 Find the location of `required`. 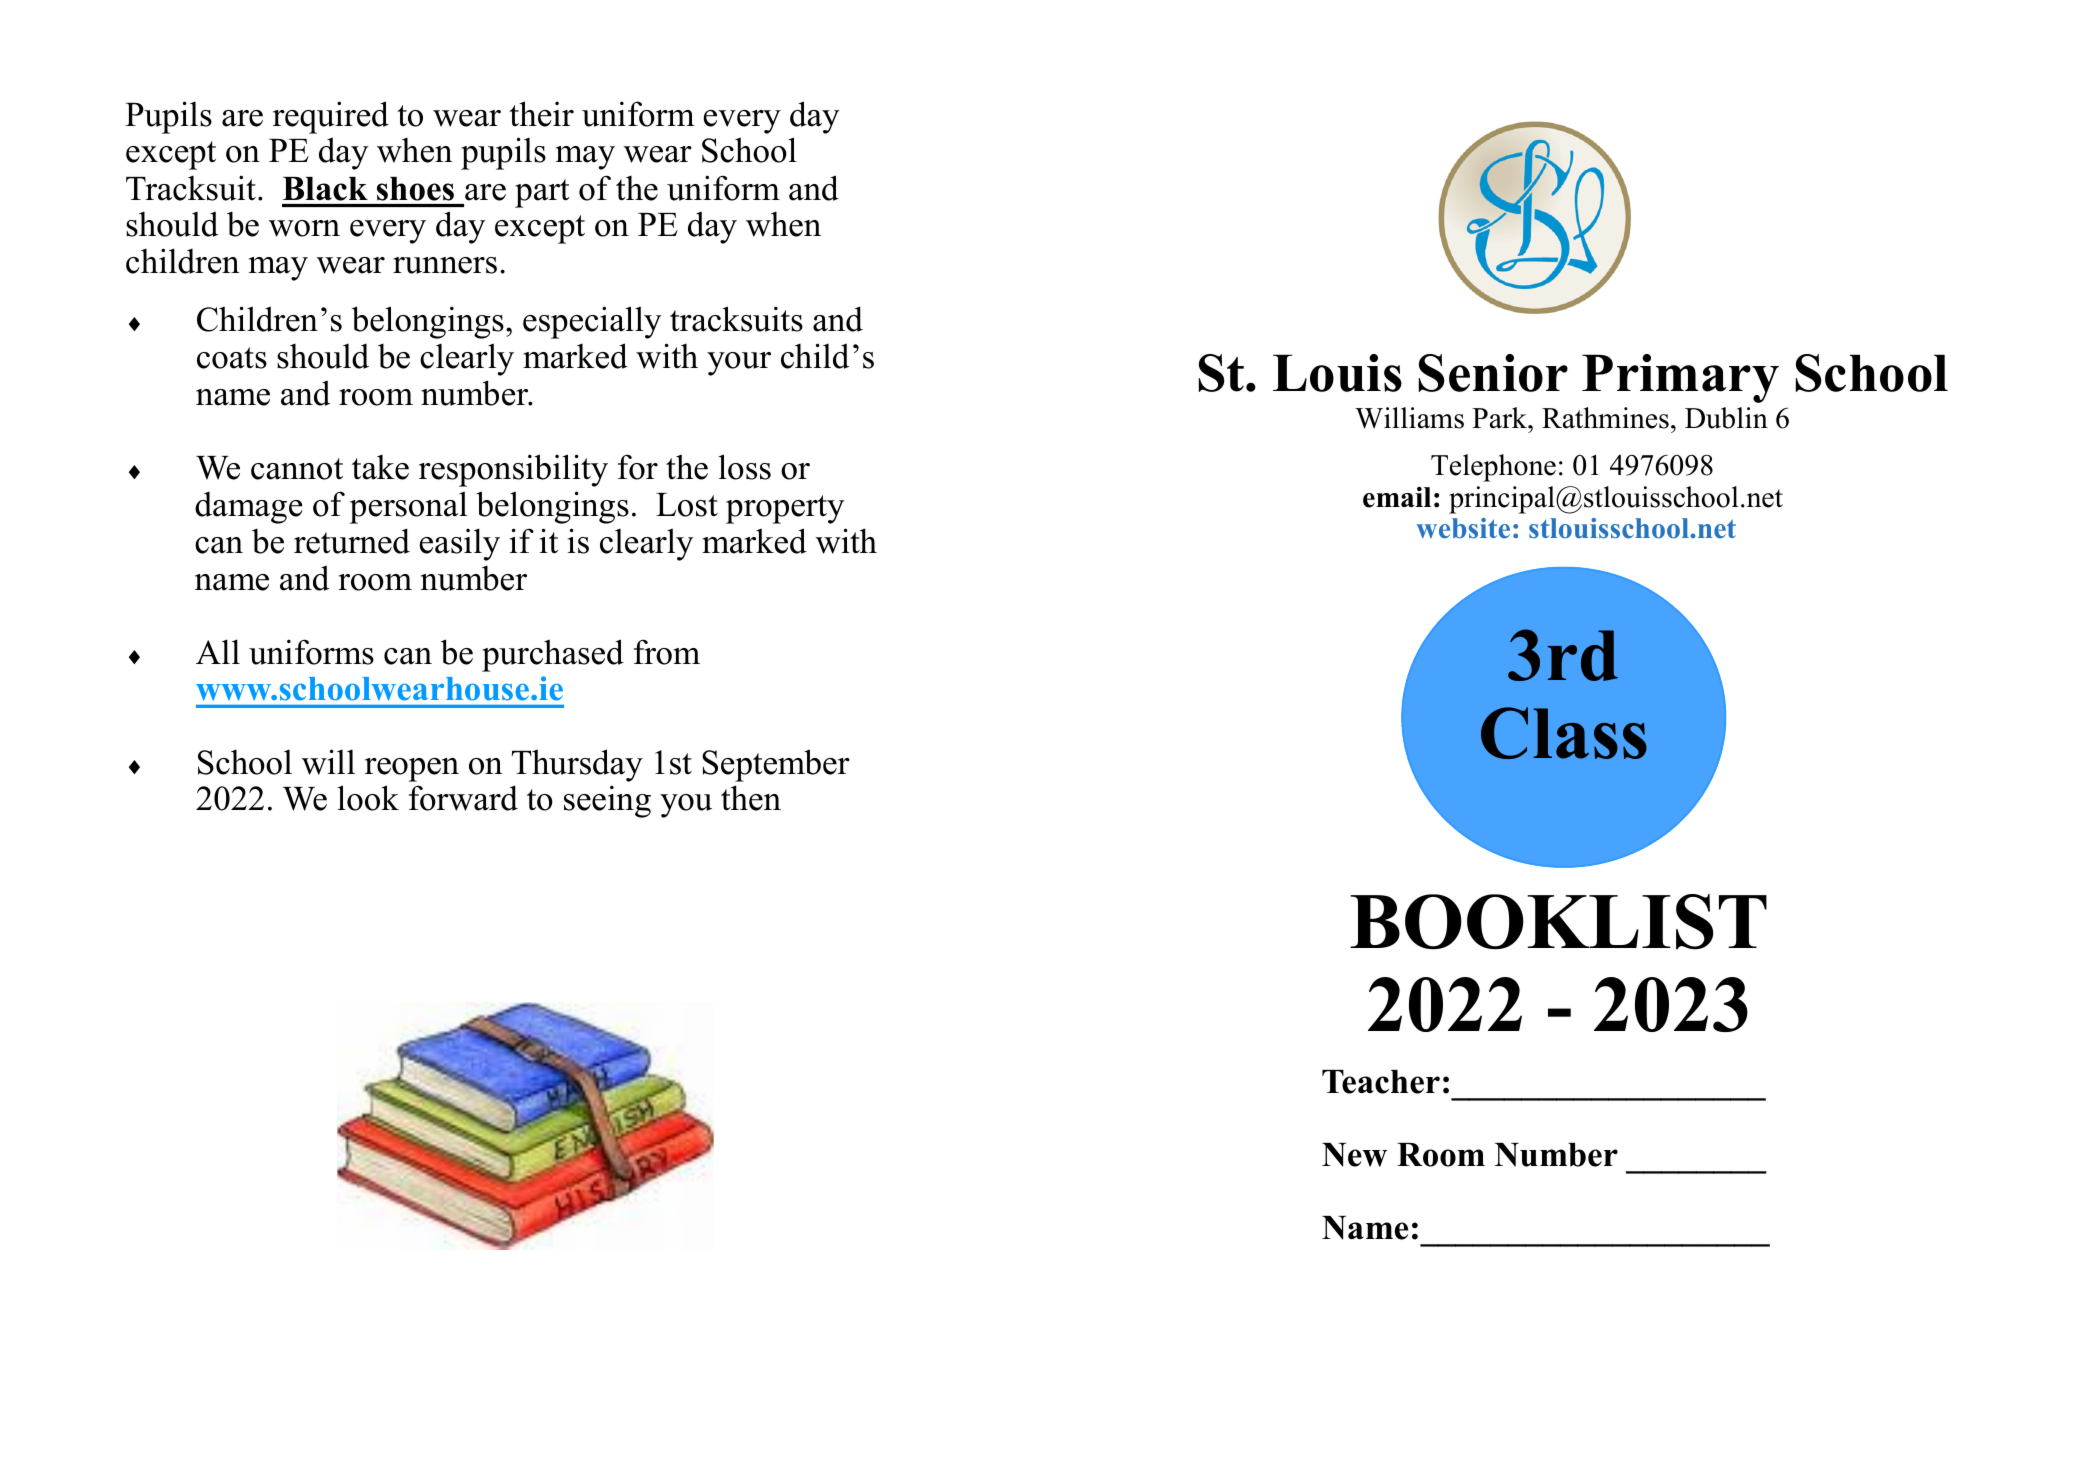

required is located at coordinates (331, 117).
